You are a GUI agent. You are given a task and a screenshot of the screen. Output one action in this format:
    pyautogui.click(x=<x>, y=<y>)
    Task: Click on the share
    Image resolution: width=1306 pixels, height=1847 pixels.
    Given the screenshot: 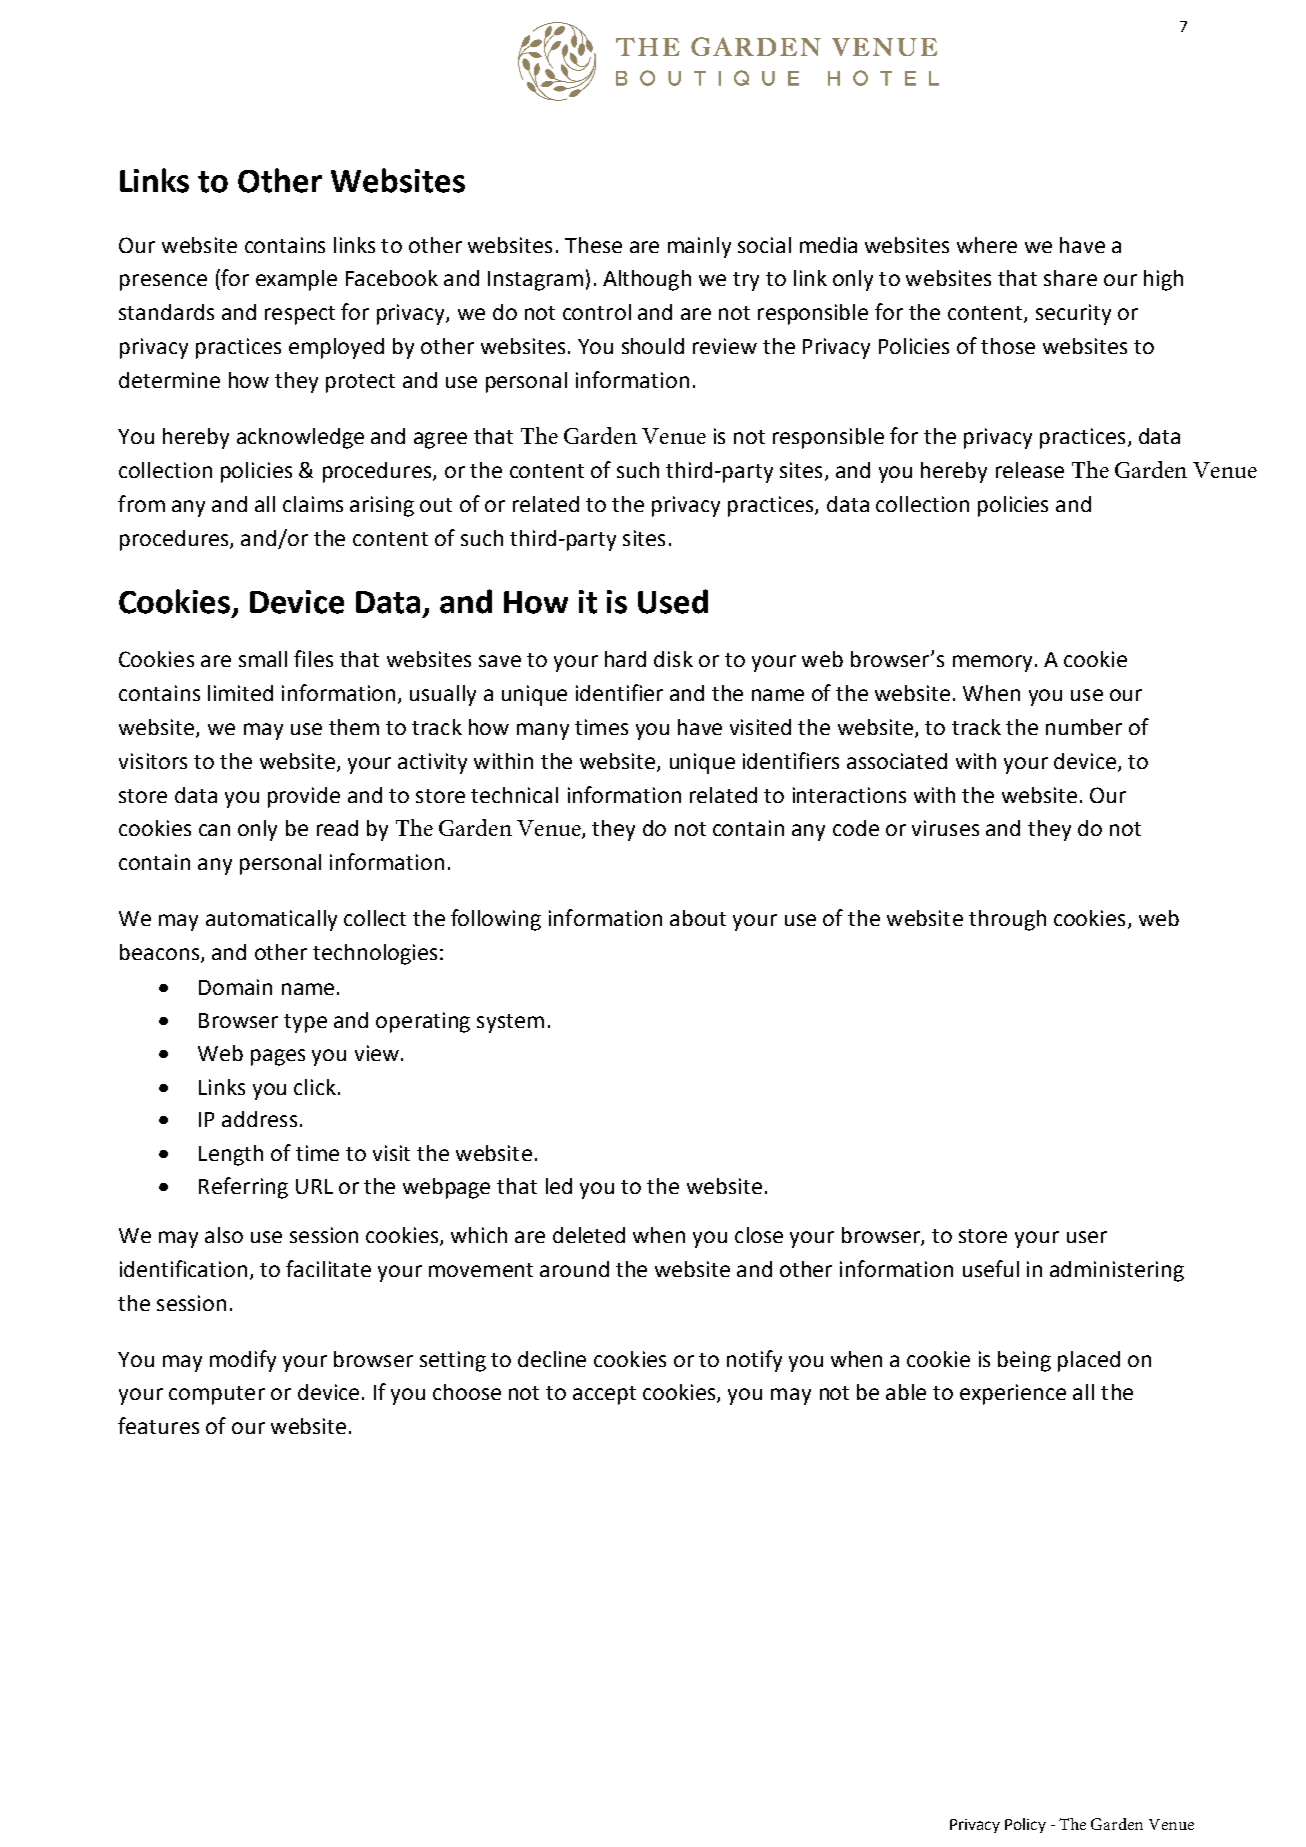 What is the action you would take?
    pyautogui.click(x=1070, y=278)
